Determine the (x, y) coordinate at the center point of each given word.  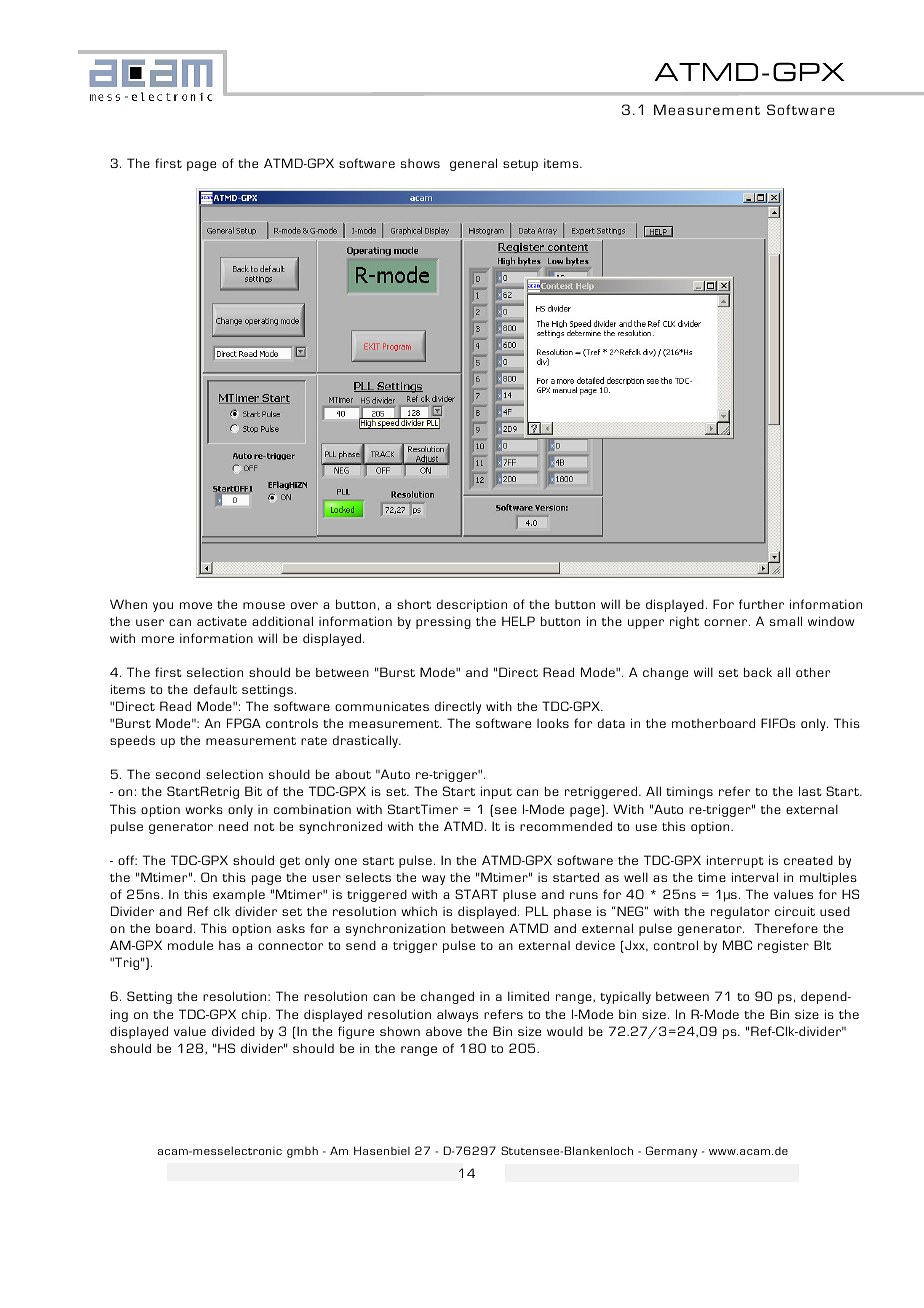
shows (420, 163)
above (444, 1031)
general (473, 164)
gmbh (302, 1152)
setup (520, 165)
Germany (671, 1152)
